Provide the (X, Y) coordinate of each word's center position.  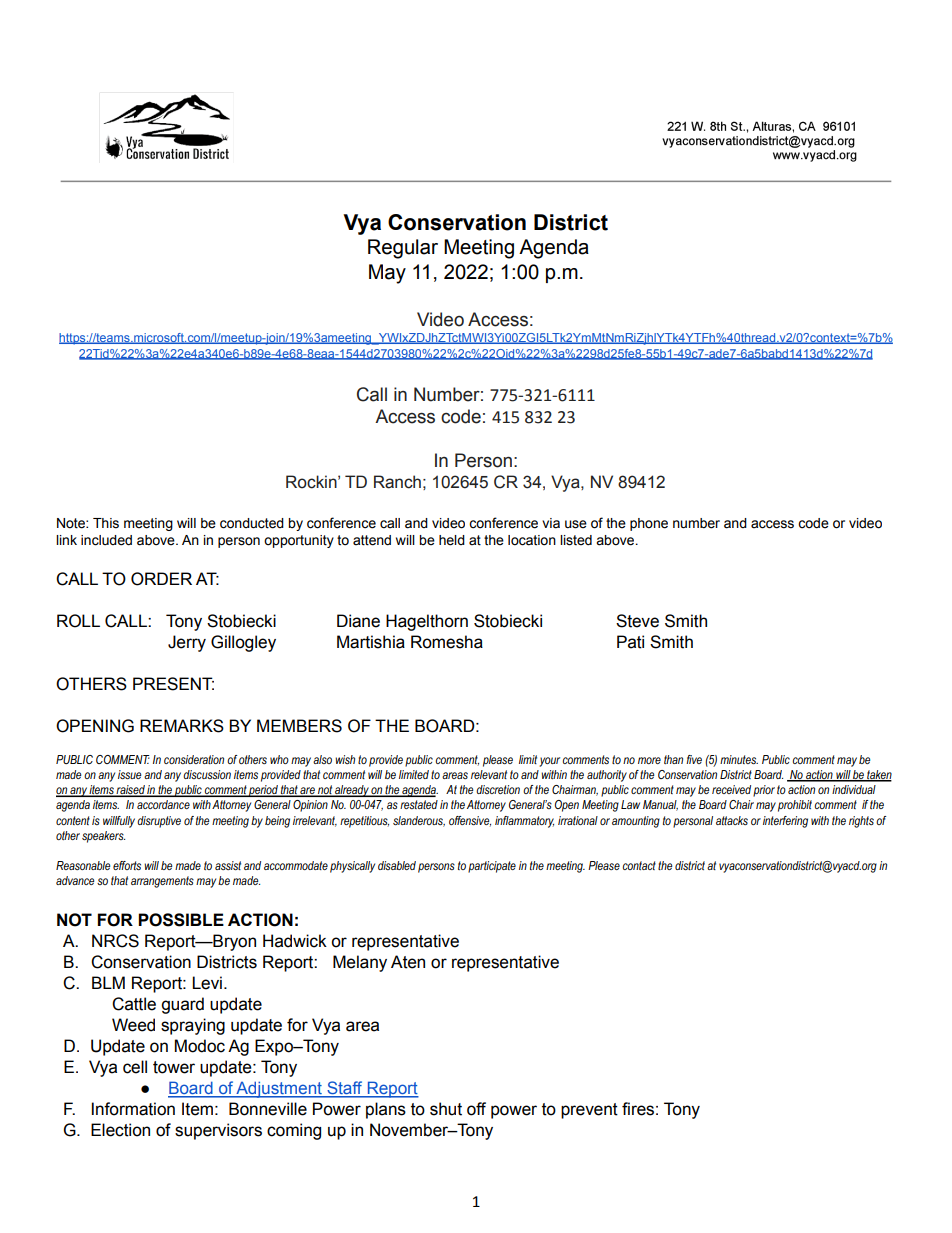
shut (446, 1109)
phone (649, 524)
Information (133, 1109)
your (549, 762)
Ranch (397, 482)
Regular (403, 249)
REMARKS (182, 726)
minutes (739, 759)
